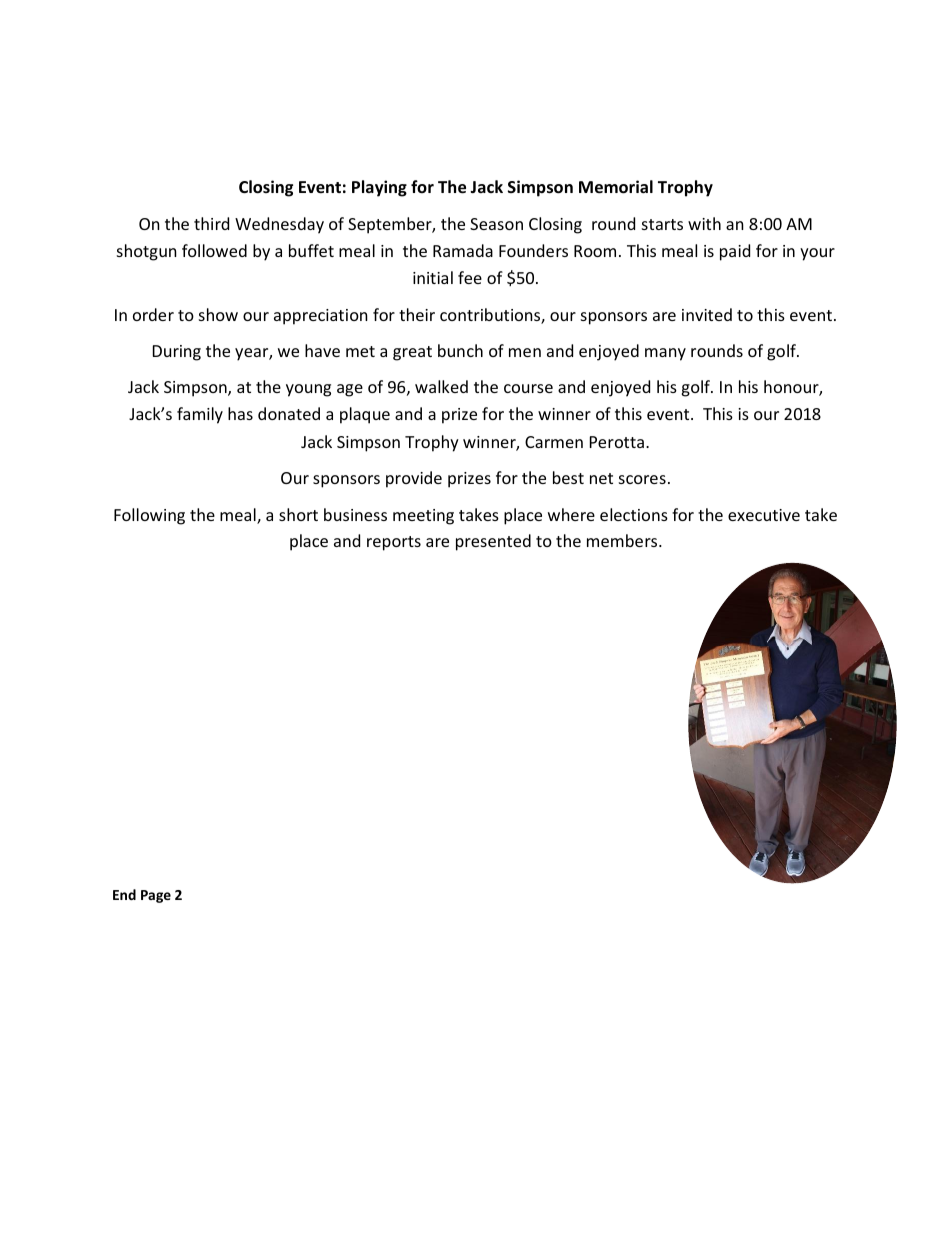  What do you see at coordinates (211, 223) in the page?
I see `third` at bounding box center [211, 223].
